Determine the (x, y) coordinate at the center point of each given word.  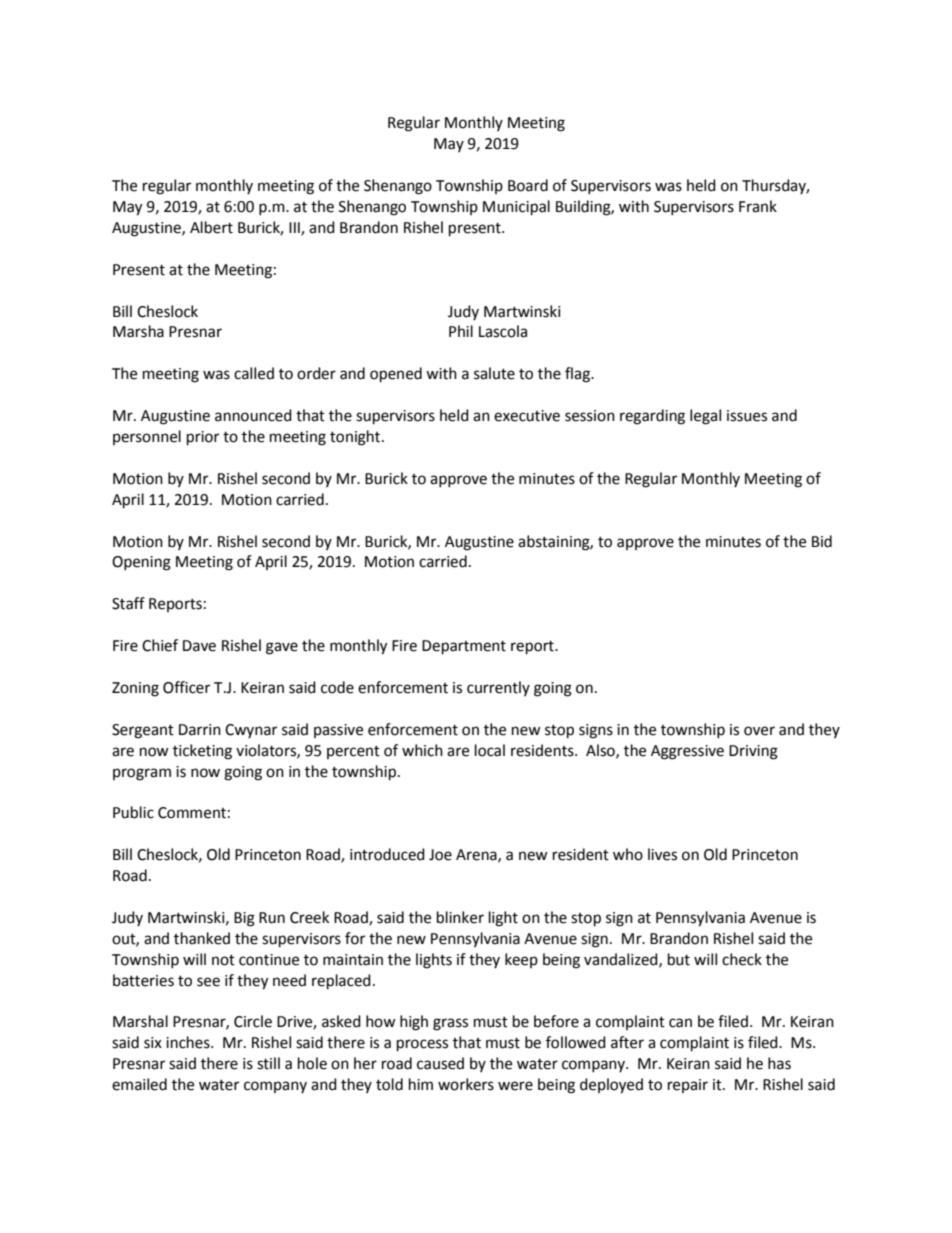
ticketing (202, 752)
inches (189, 1042)
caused (440, 1063)
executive (527, 416)
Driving (753, 752)
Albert (211, 227)
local (490, 750)
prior (203, 438)
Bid (822, 541)
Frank (758, 206)
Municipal (516, 208)
